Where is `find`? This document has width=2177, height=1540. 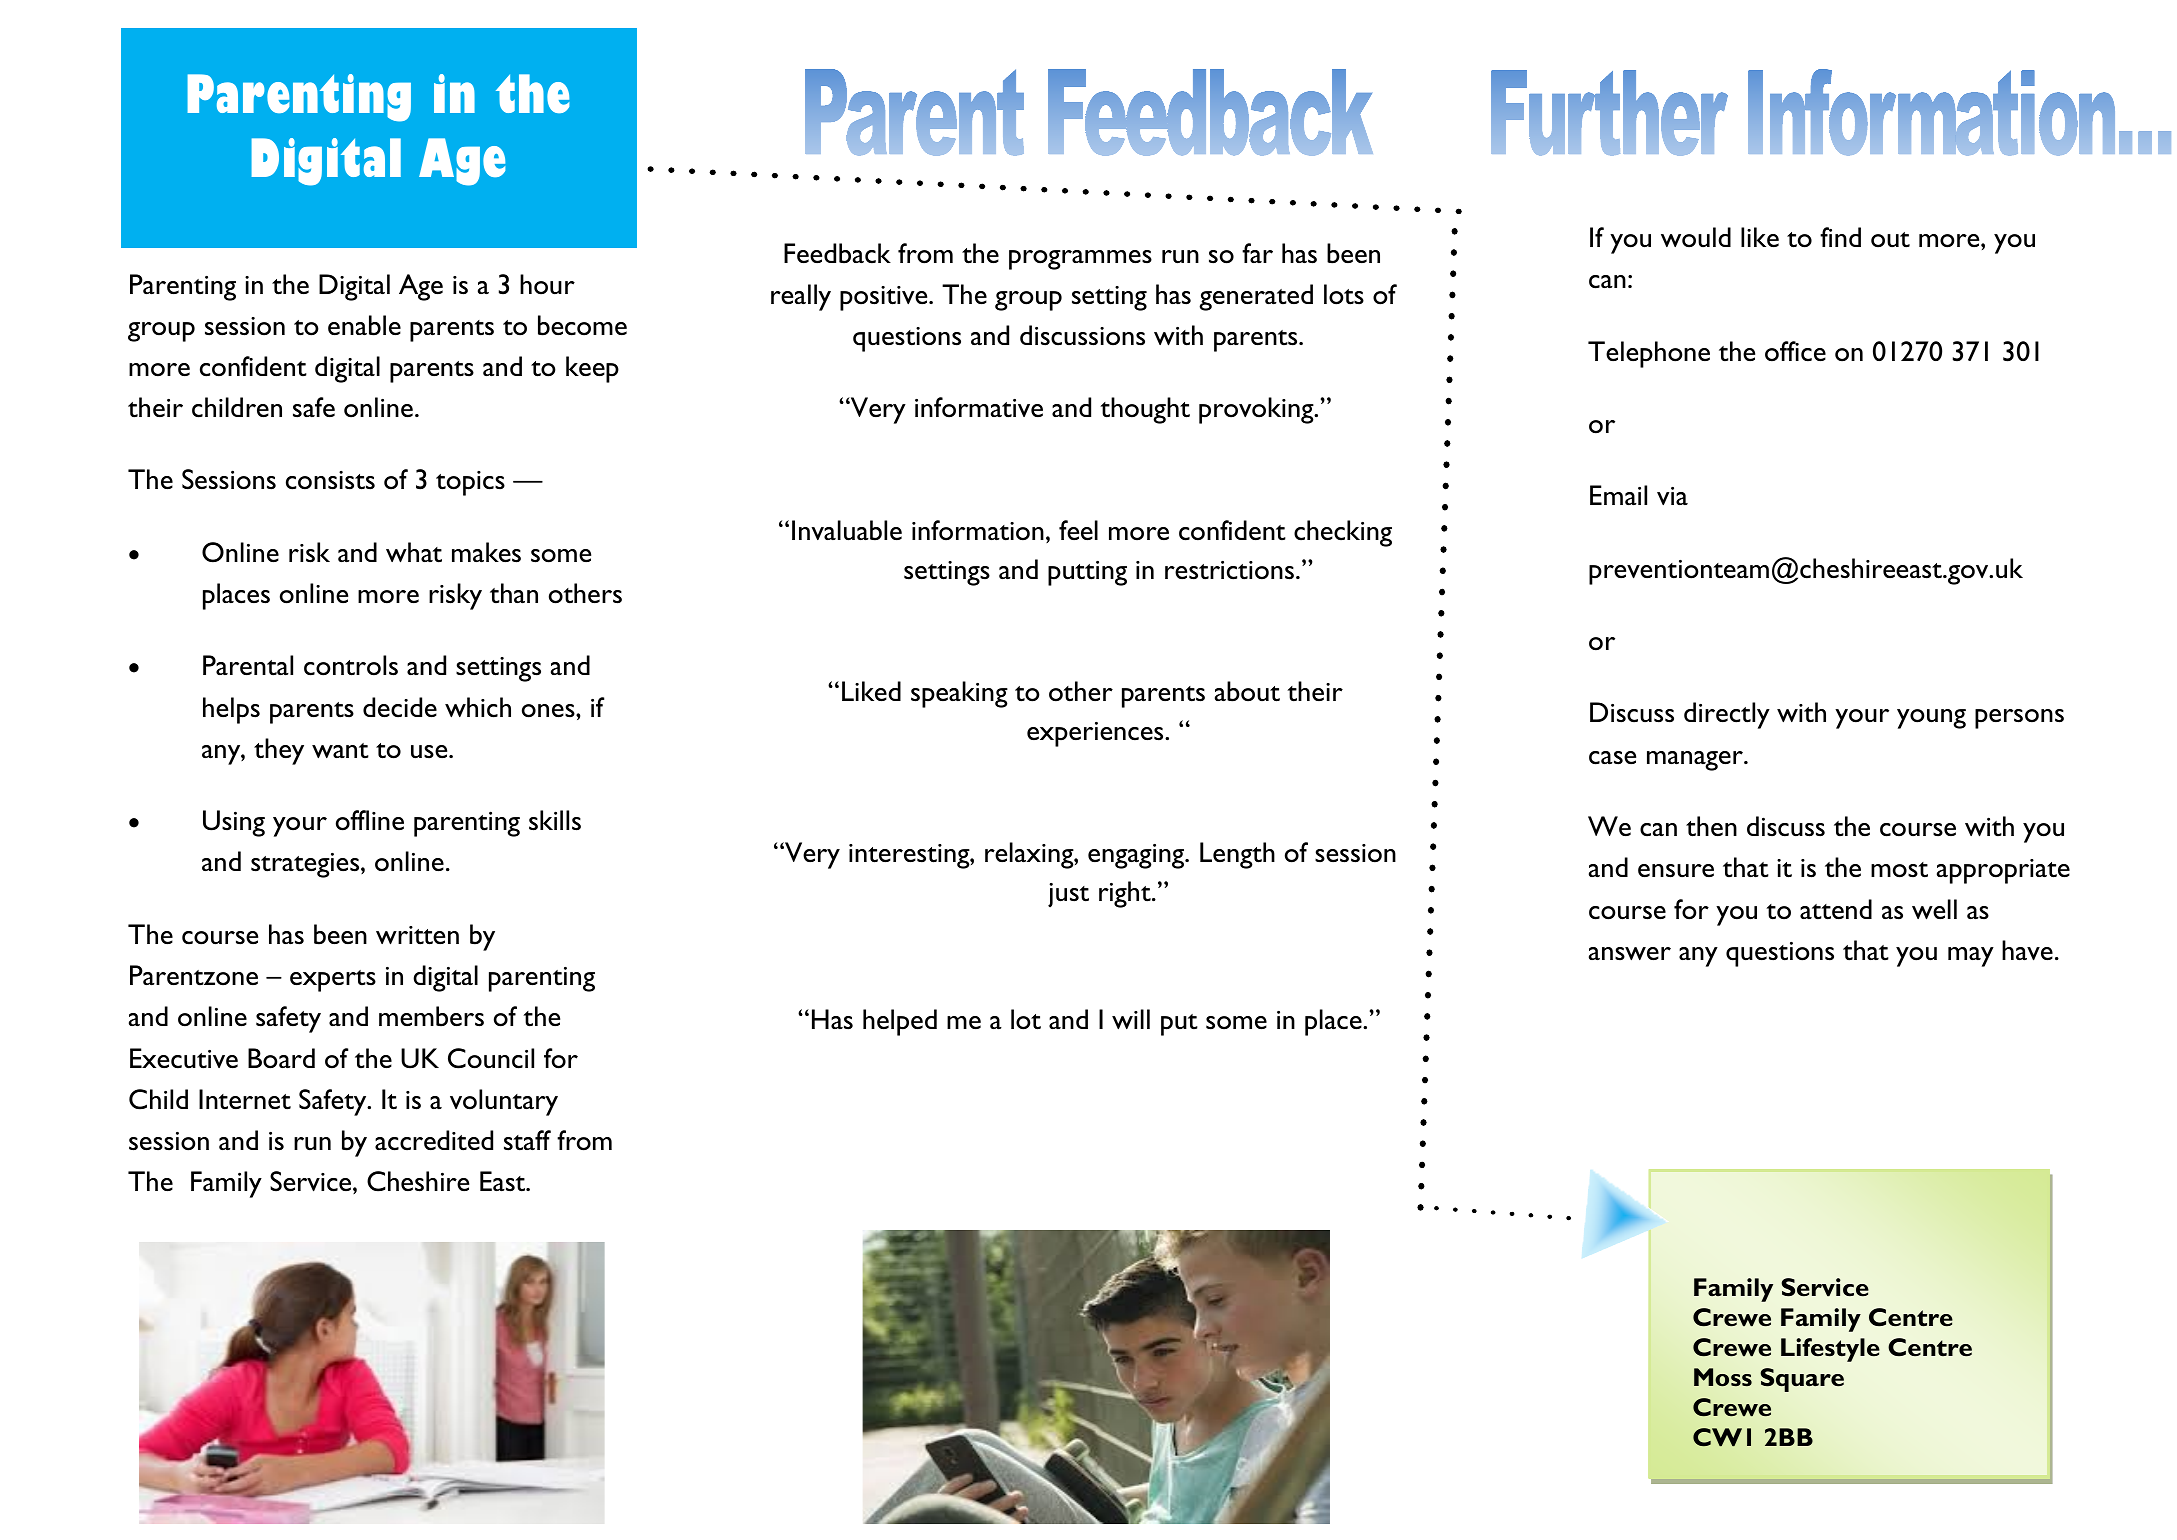
find is located at coordinates (1840, 237).
